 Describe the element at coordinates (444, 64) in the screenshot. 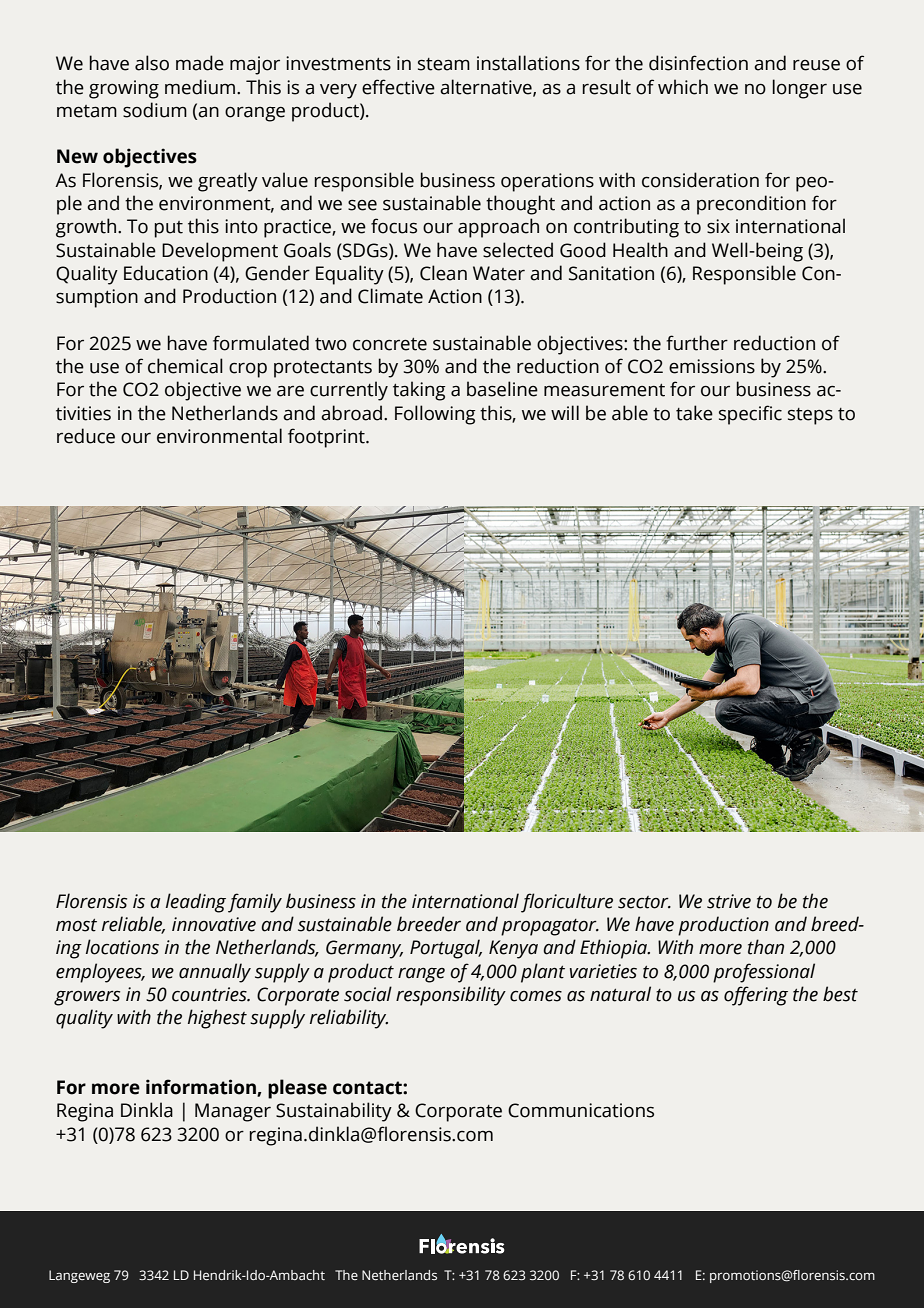

I see `steam` at that location.
